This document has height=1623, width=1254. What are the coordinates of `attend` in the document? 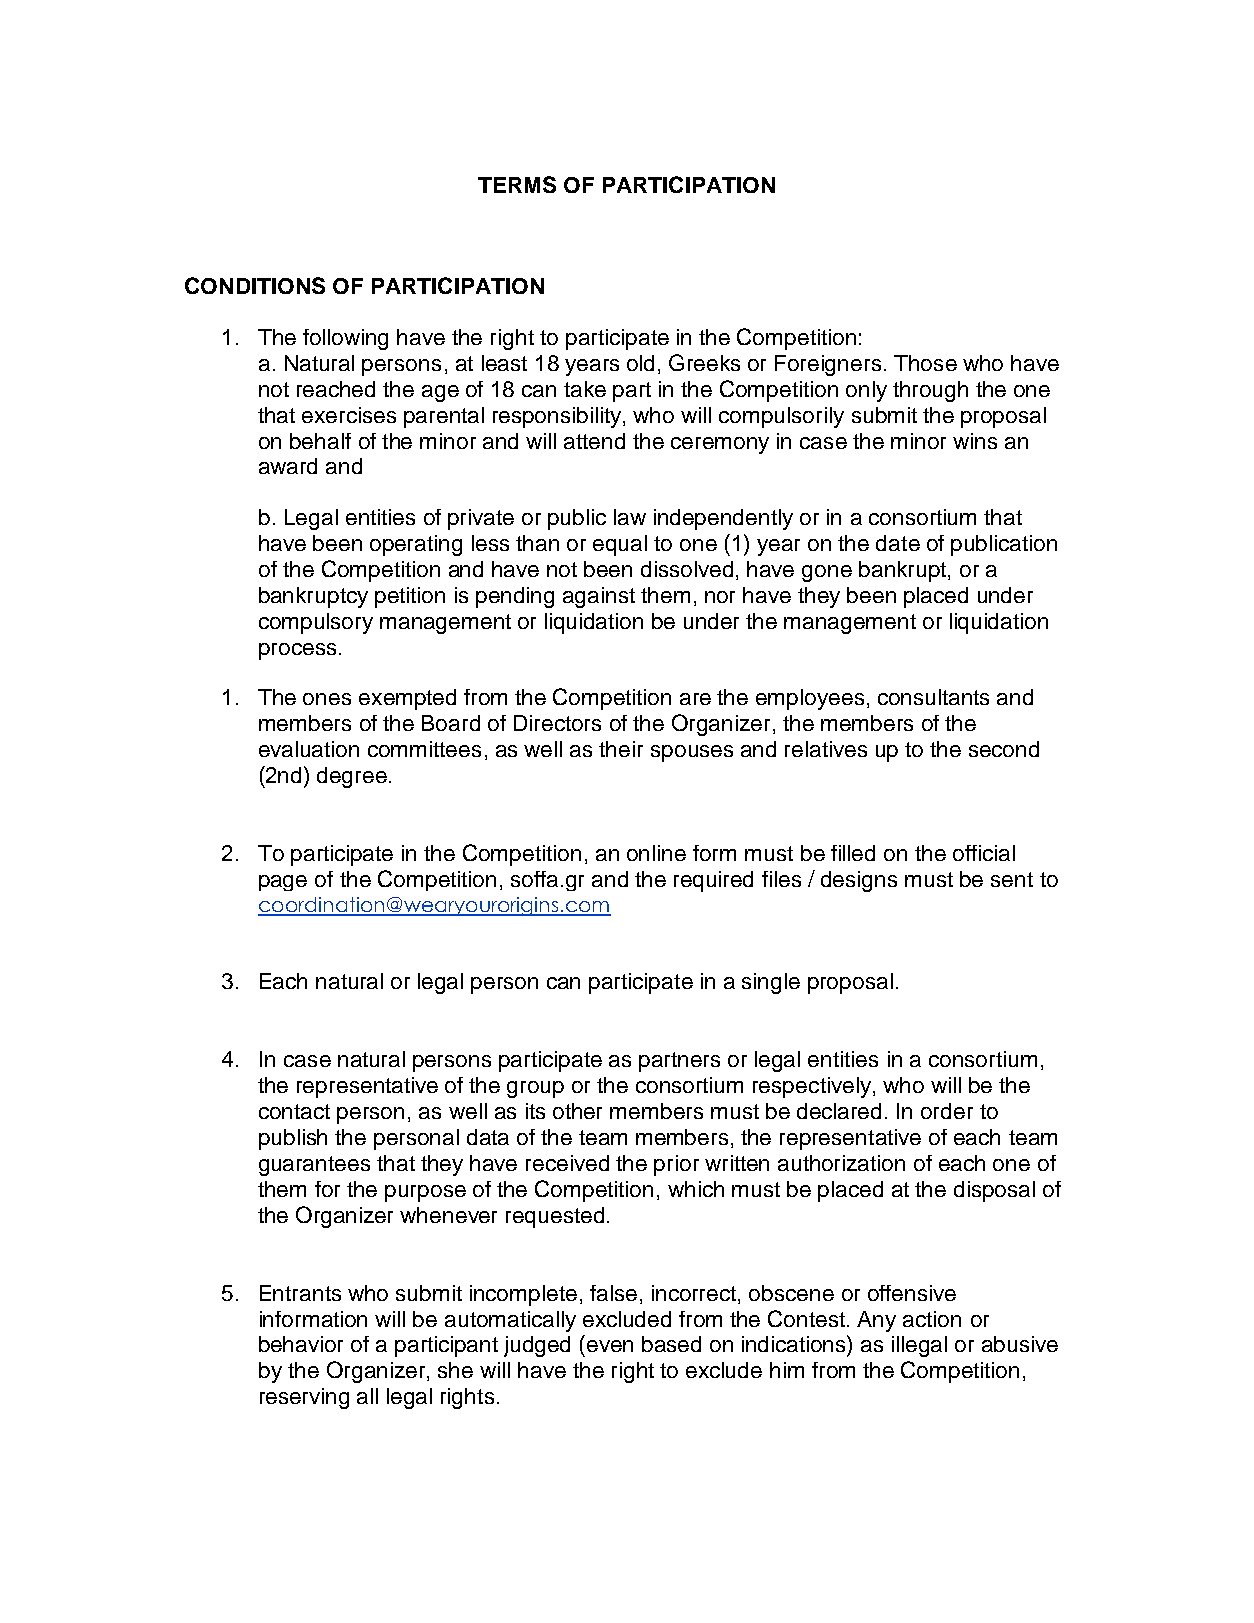 It's located at (594, 441).
